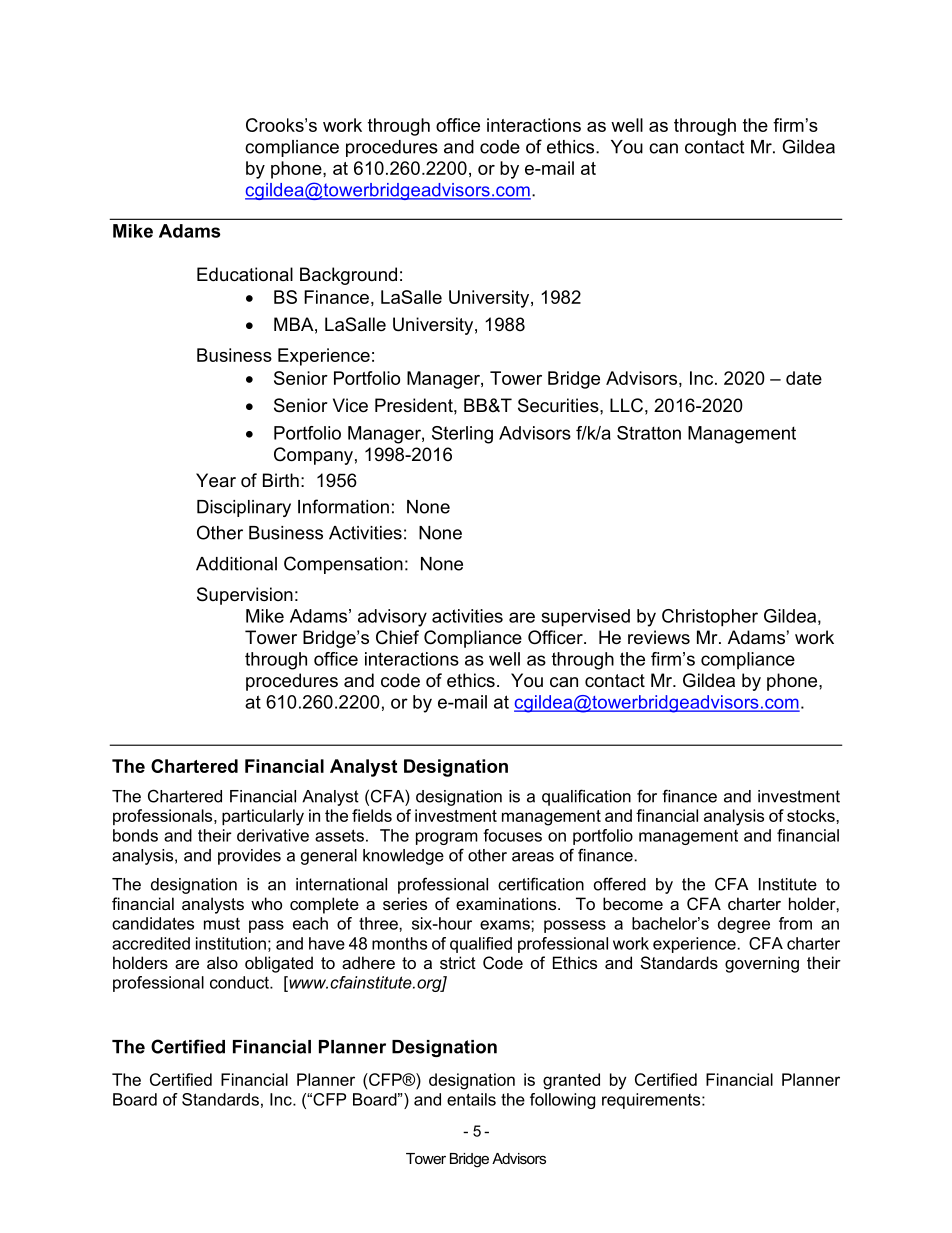 This screenshot has width=952, height=1233. What do you see at coordinates (652, 1101) in the screenshot?
I see `requirements` at bounding box center [652, 1101].
